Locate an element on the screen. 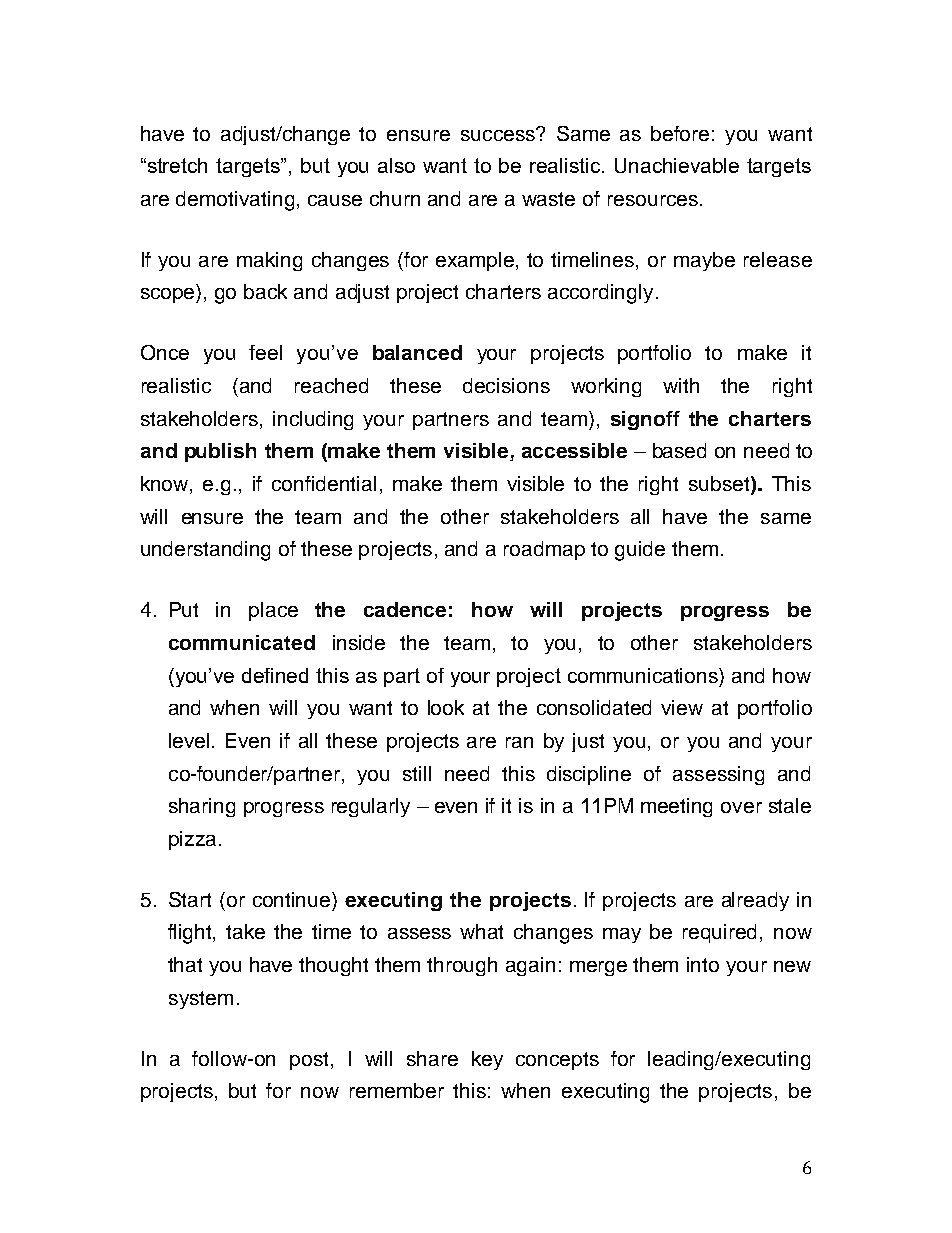 This screenshot has height=1233, width=952. ran is located at coordinates (519, 742).
